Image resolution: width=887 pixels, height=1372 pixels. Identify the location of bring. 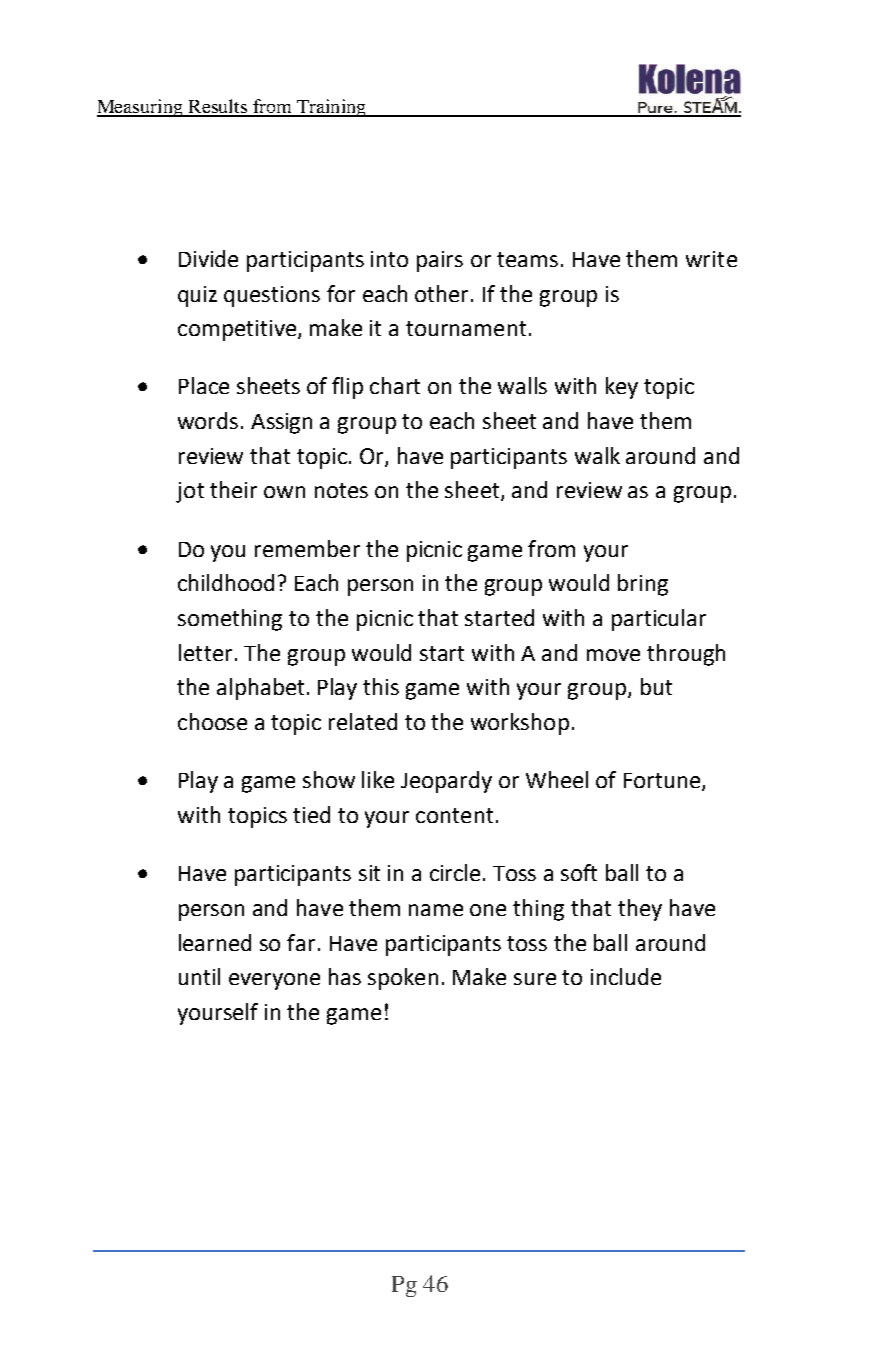
(643, 585).
